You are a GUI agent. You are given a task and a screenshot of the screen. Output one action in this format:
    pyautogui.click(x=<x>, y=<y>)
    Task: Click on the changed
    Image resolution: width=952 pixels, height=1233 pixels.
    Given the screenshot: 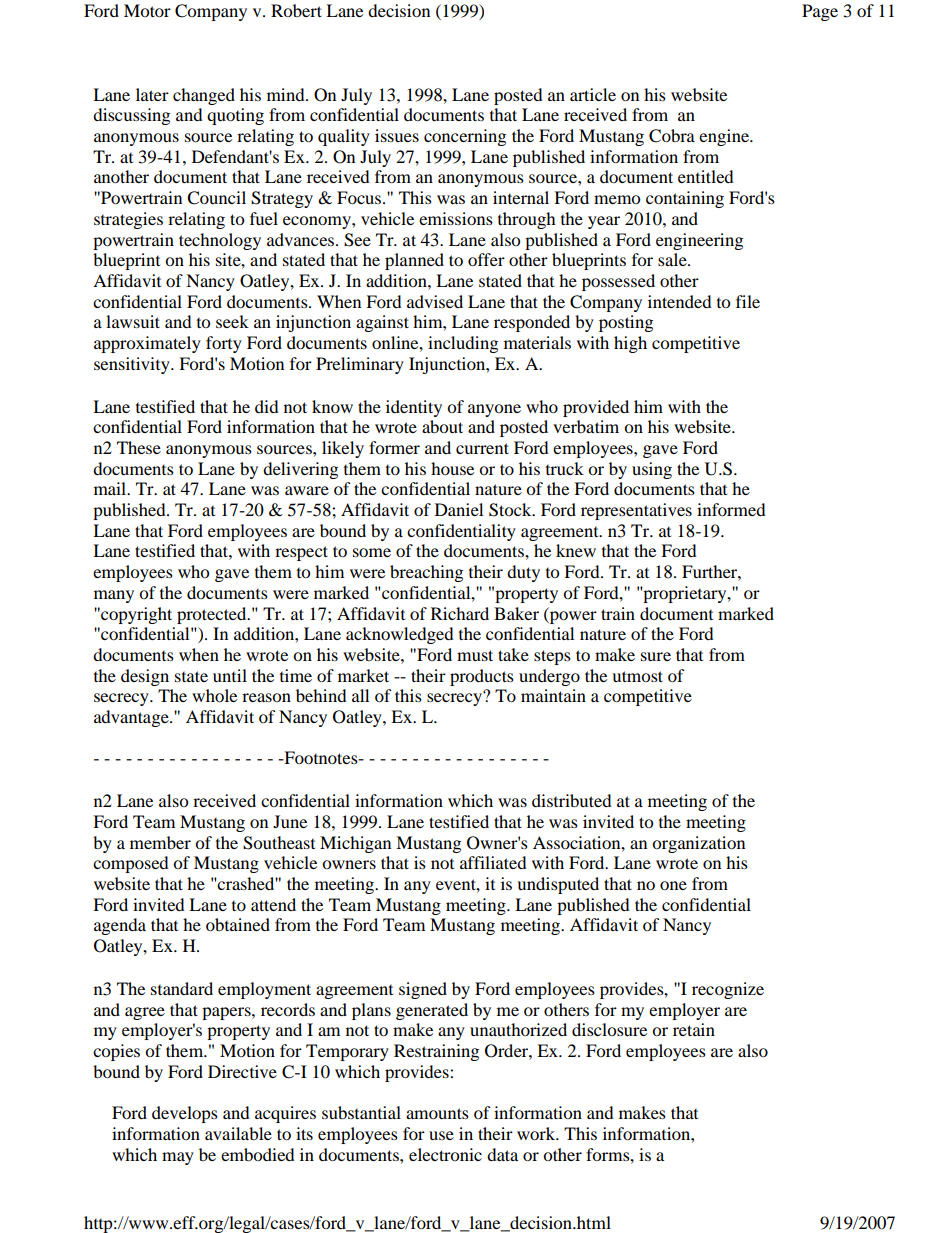 What is the action you would take?
    pyautogui.click(x=204, y=96)
